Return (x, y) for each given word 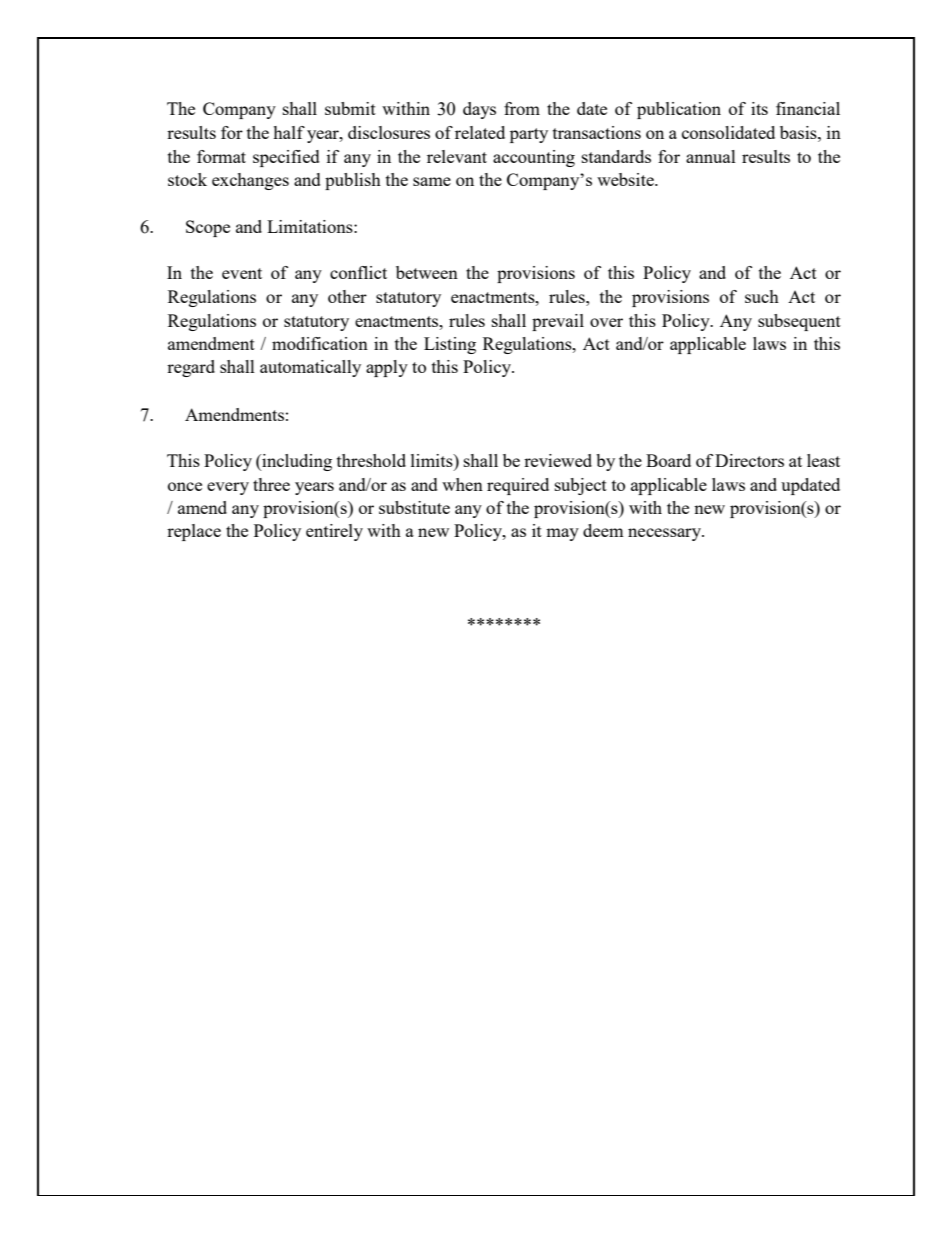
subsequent (799, 322)
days (479, 110)
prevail (558, 322)
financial (808, 108)
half (289, 132)
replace (194, 532)
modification (320, 343)
